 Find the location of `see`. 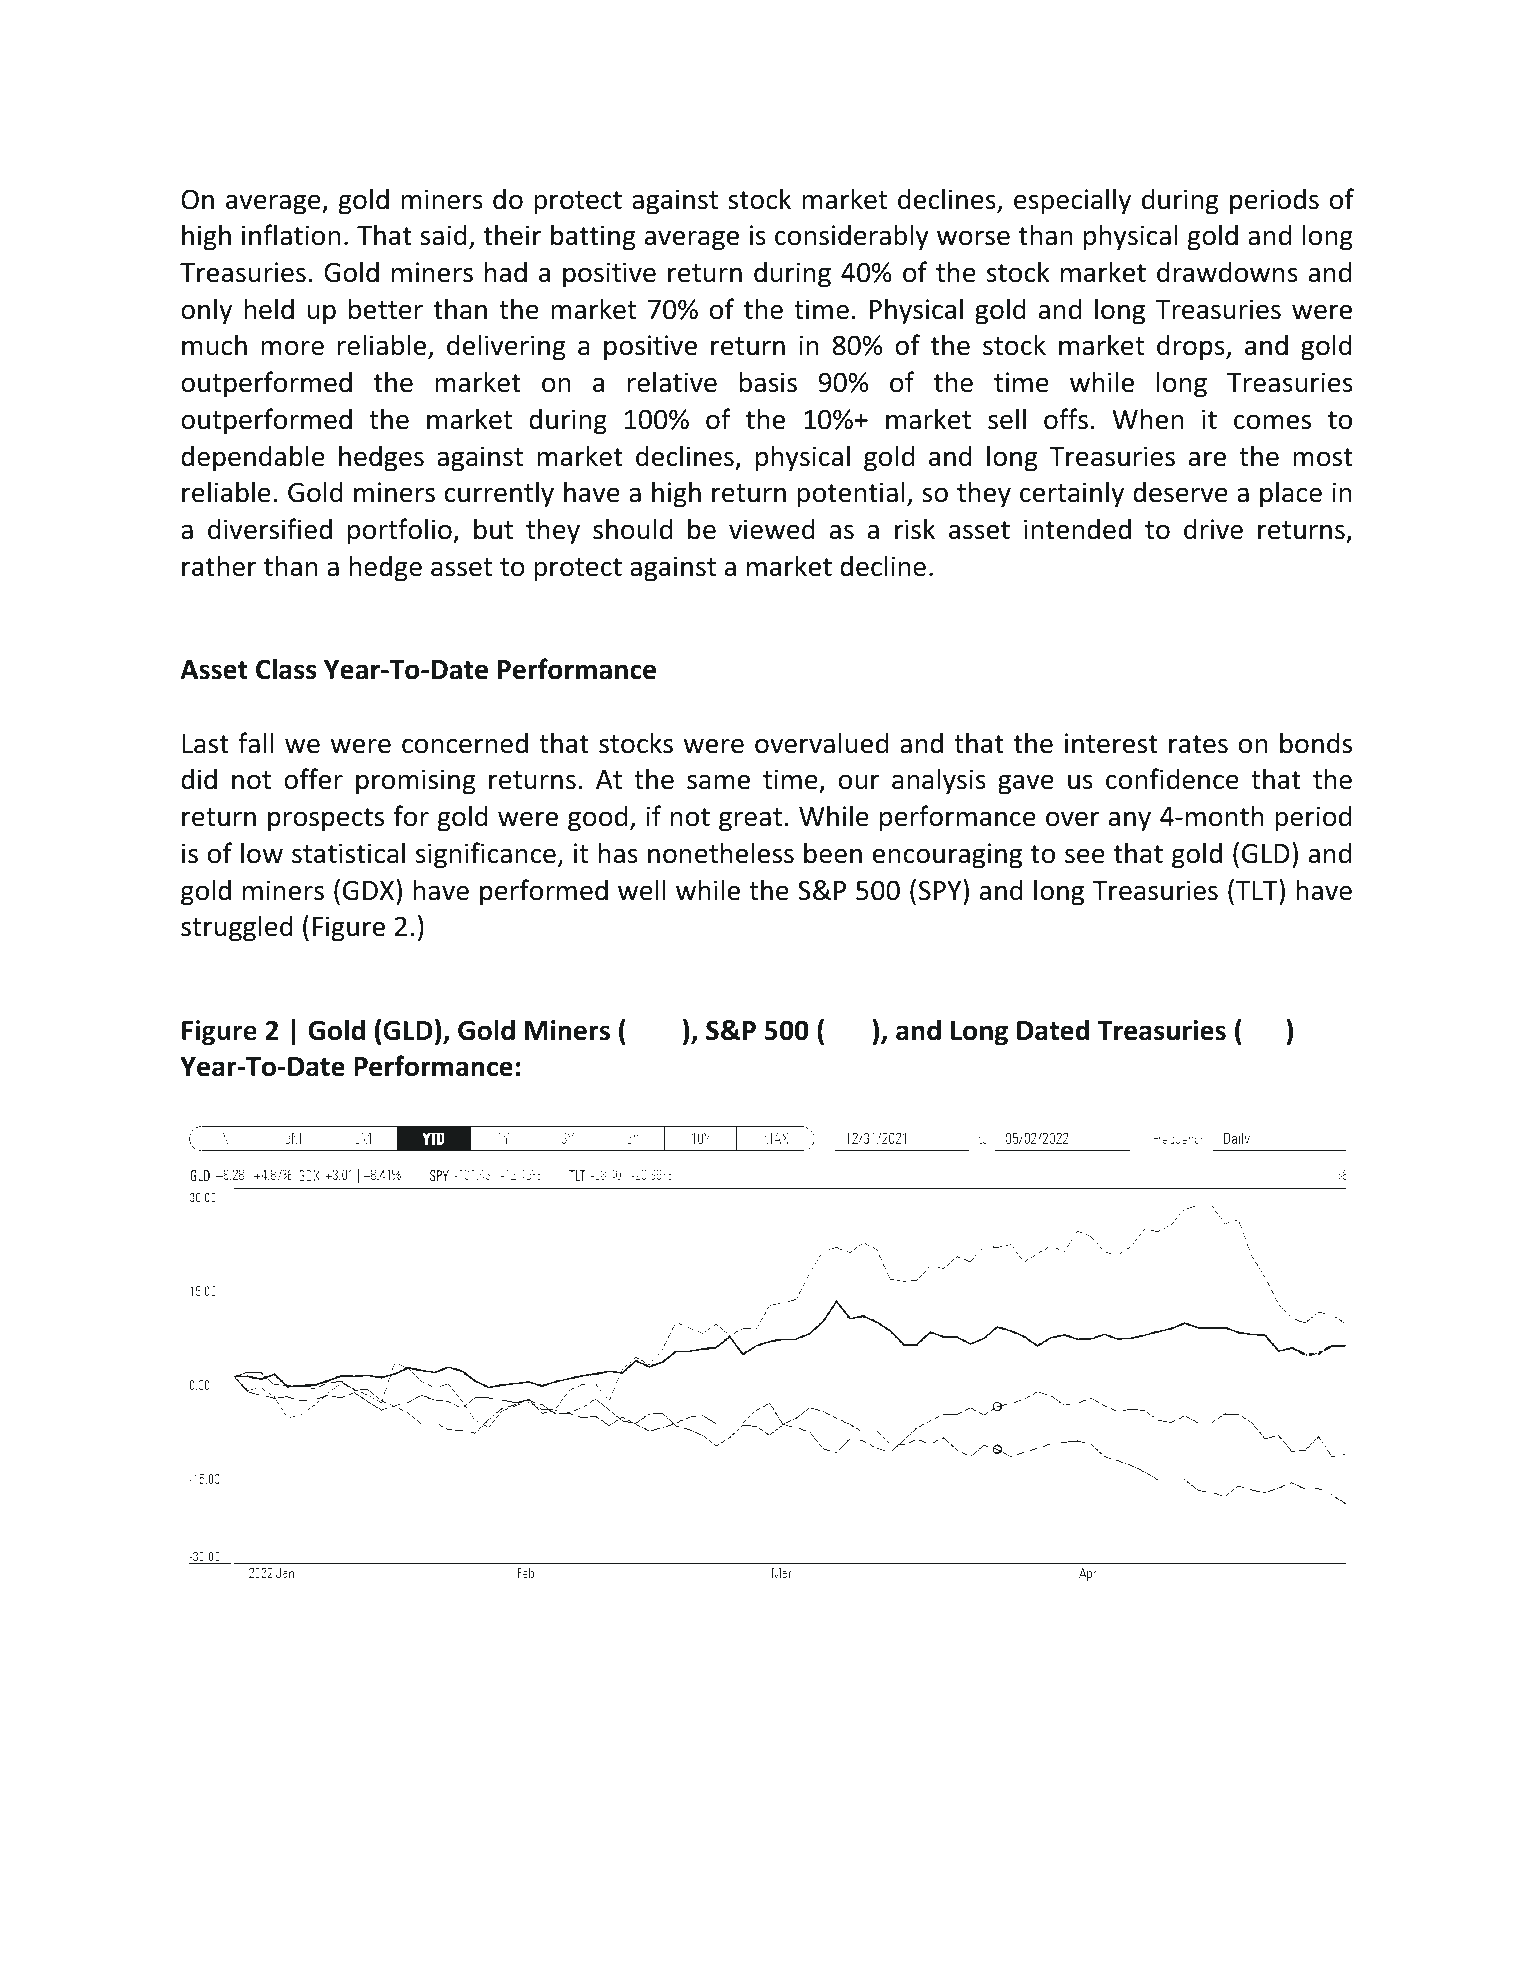

see is located at coordinates (1085, 856).
